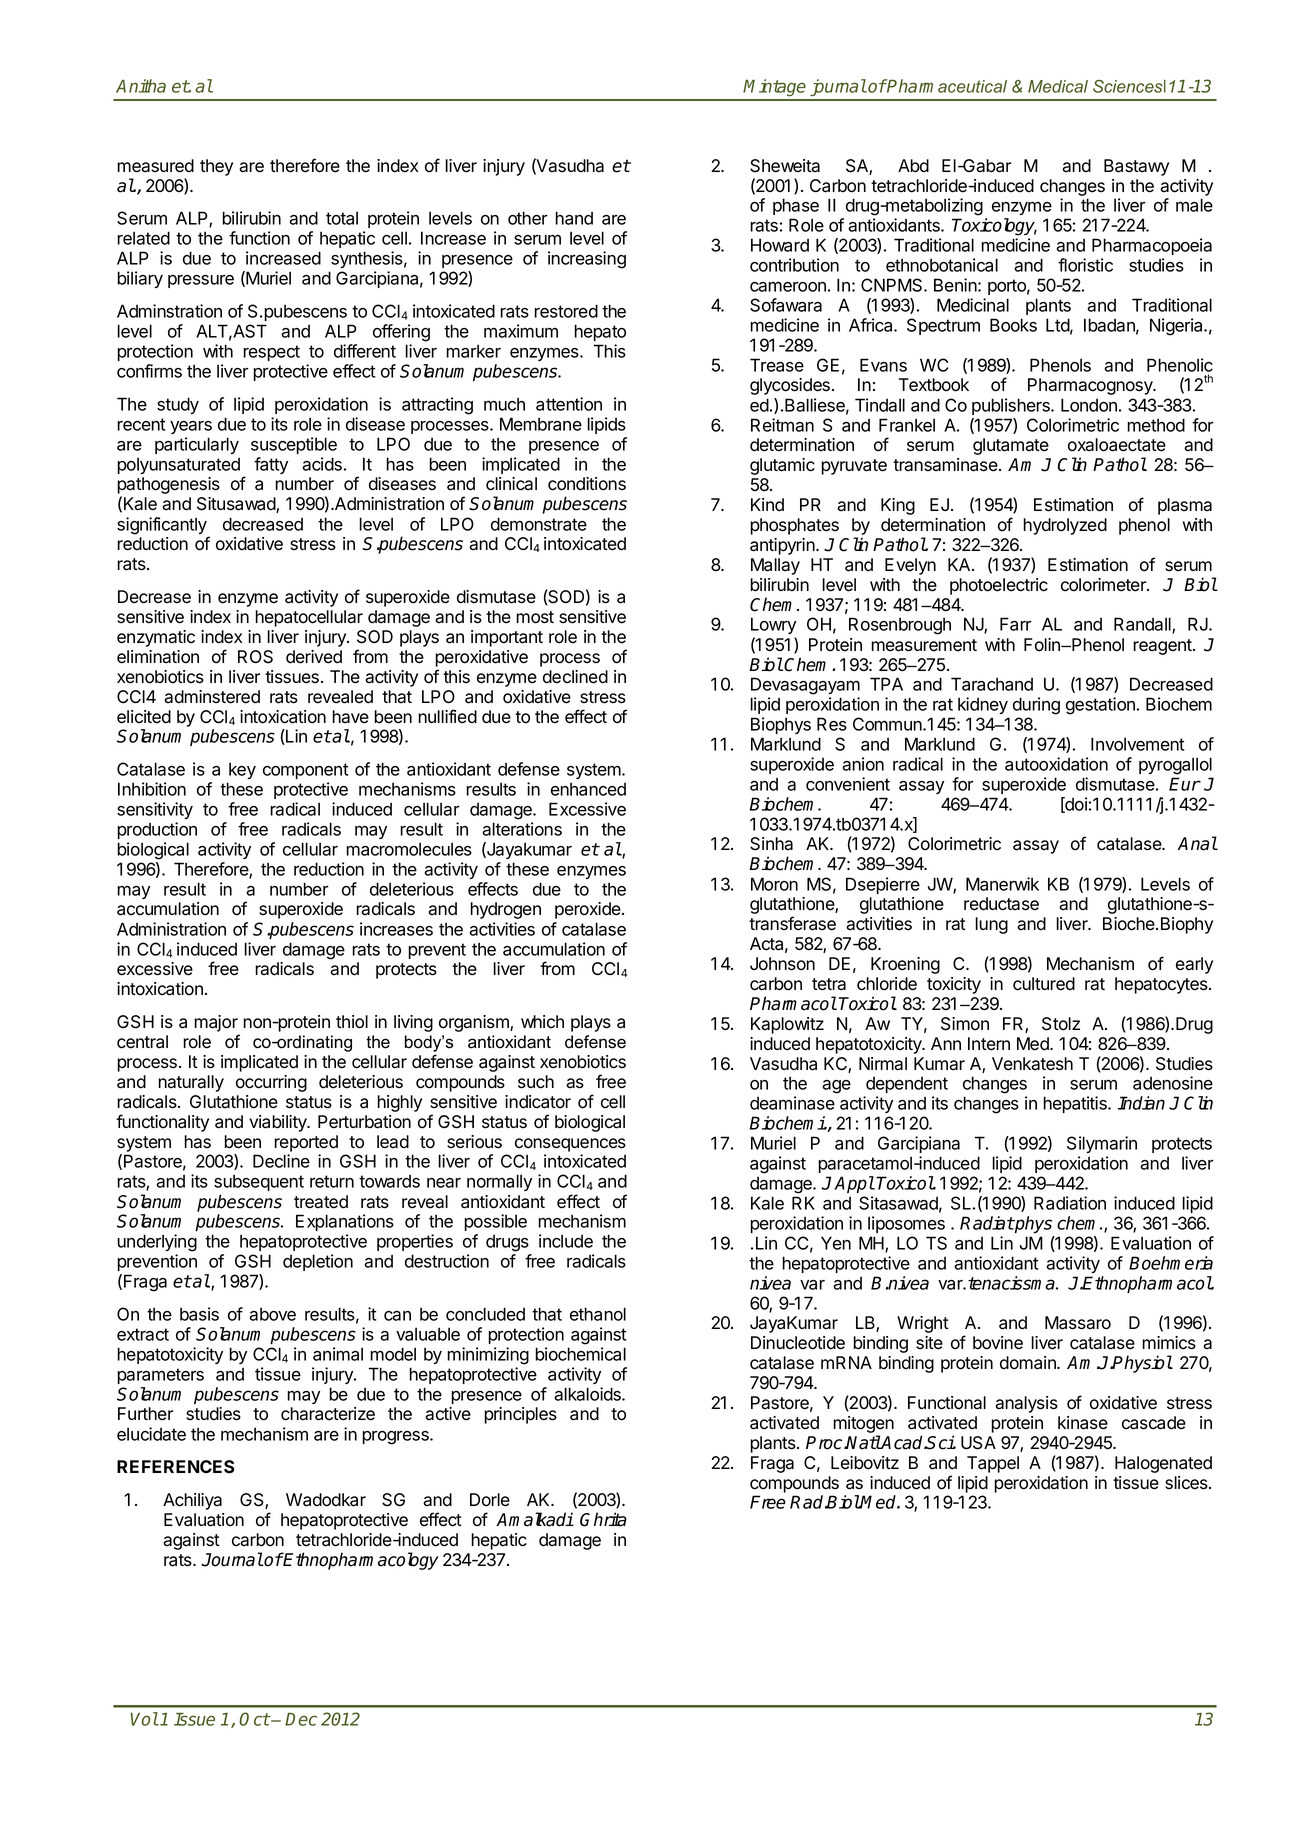  Describe the element at coordinates (771, 844) in the image. I see `Sinha` at that location.
